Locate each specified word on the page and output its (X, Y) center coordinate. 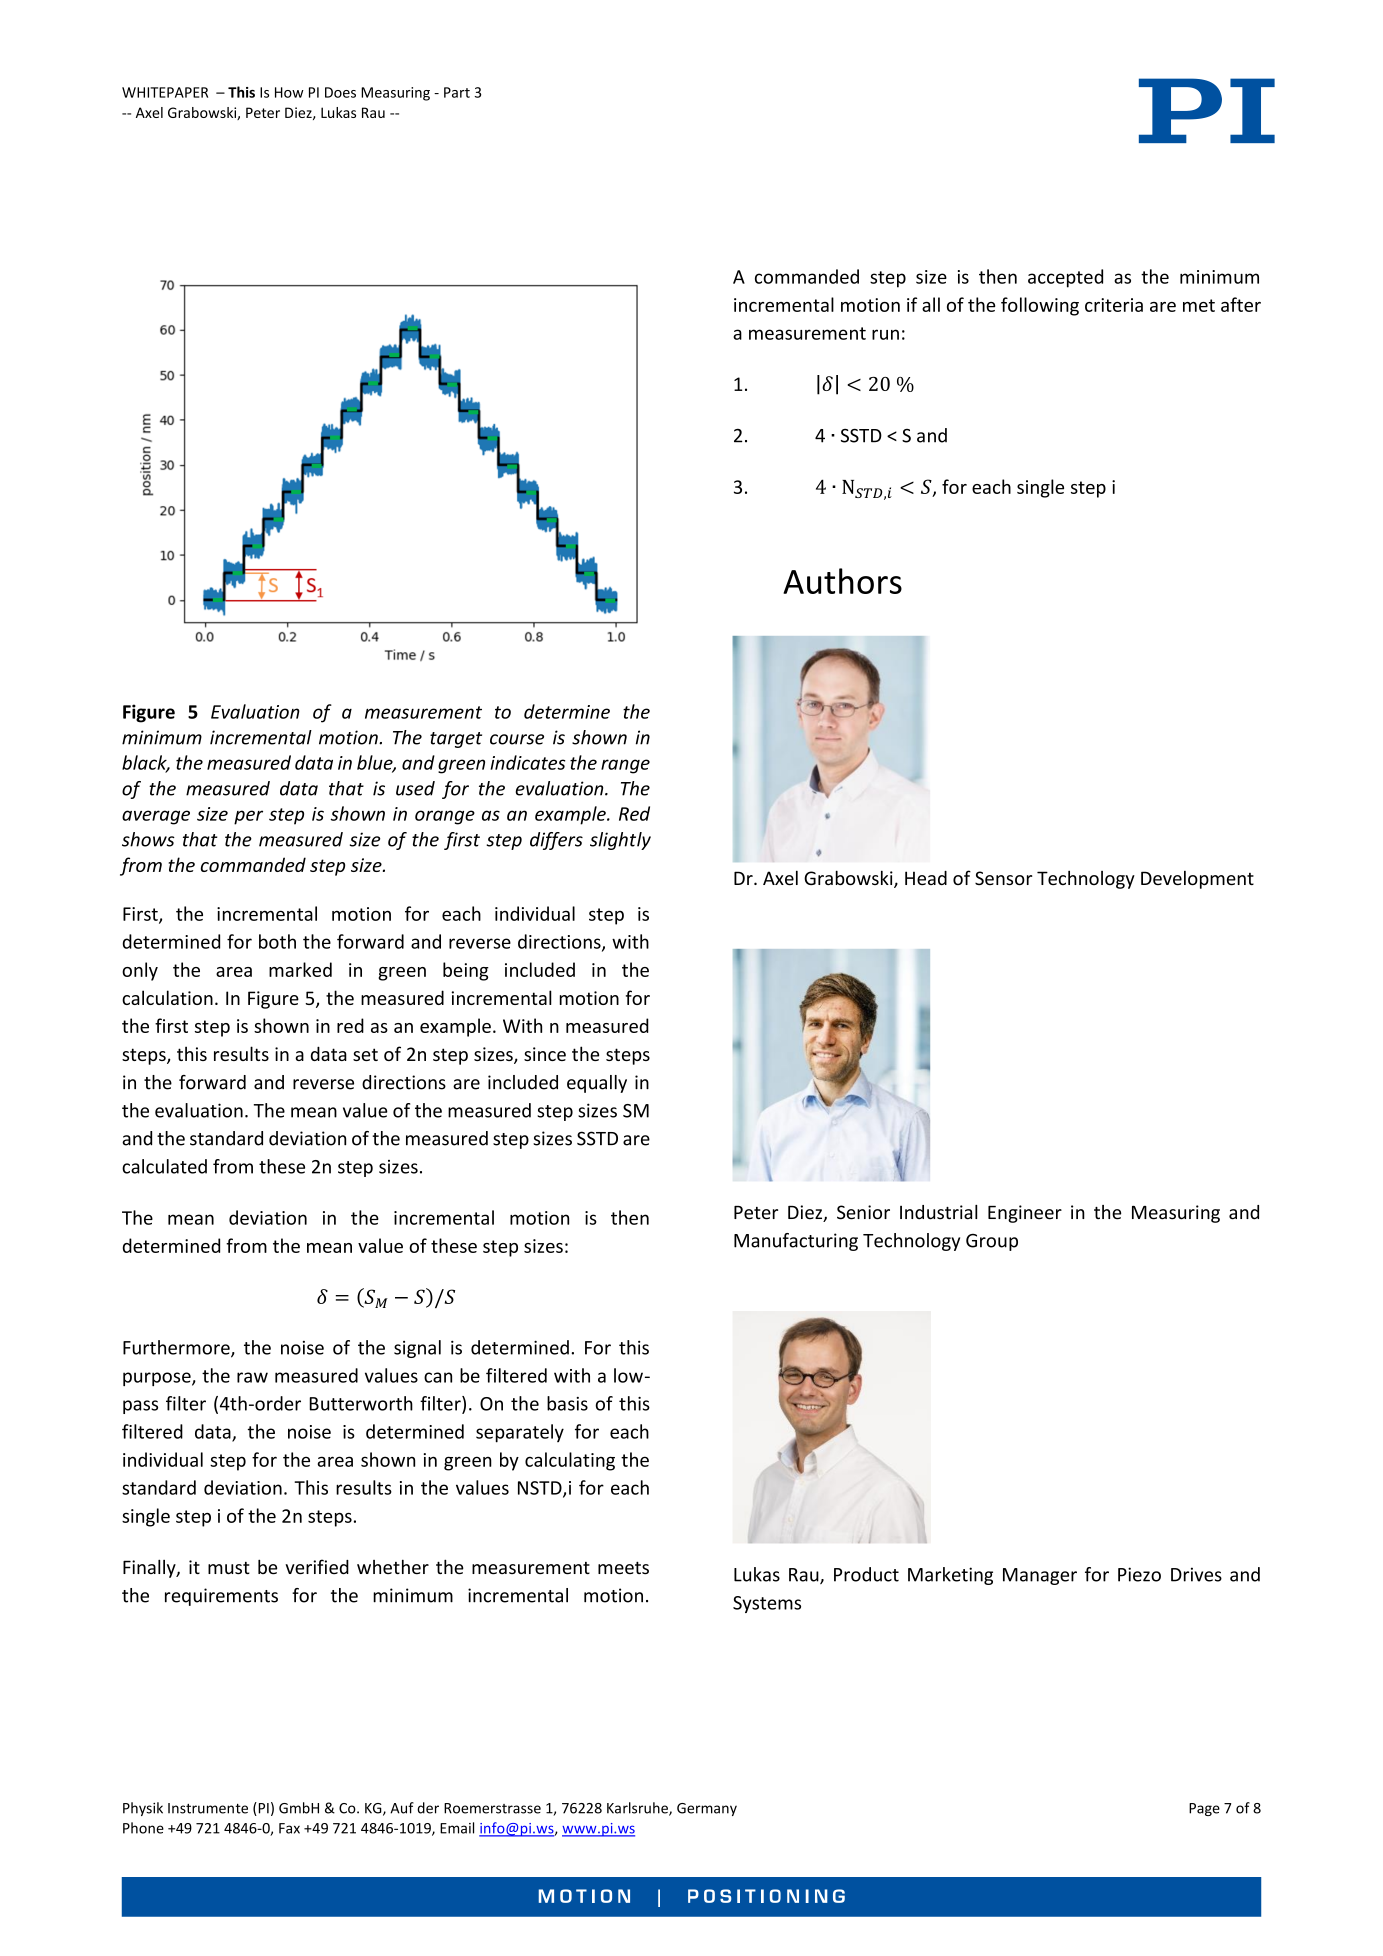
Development (1197, 880)
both (277, 941)
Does (340, 92)
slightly (620, 841)
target (456, 740)
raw (252, 1377)
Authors (842, 581)
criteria (1114, 305)
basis (567, 1403)
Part (457, 92)
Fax (289, 1828)
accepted (1065, 278)
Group (992, 1242)
